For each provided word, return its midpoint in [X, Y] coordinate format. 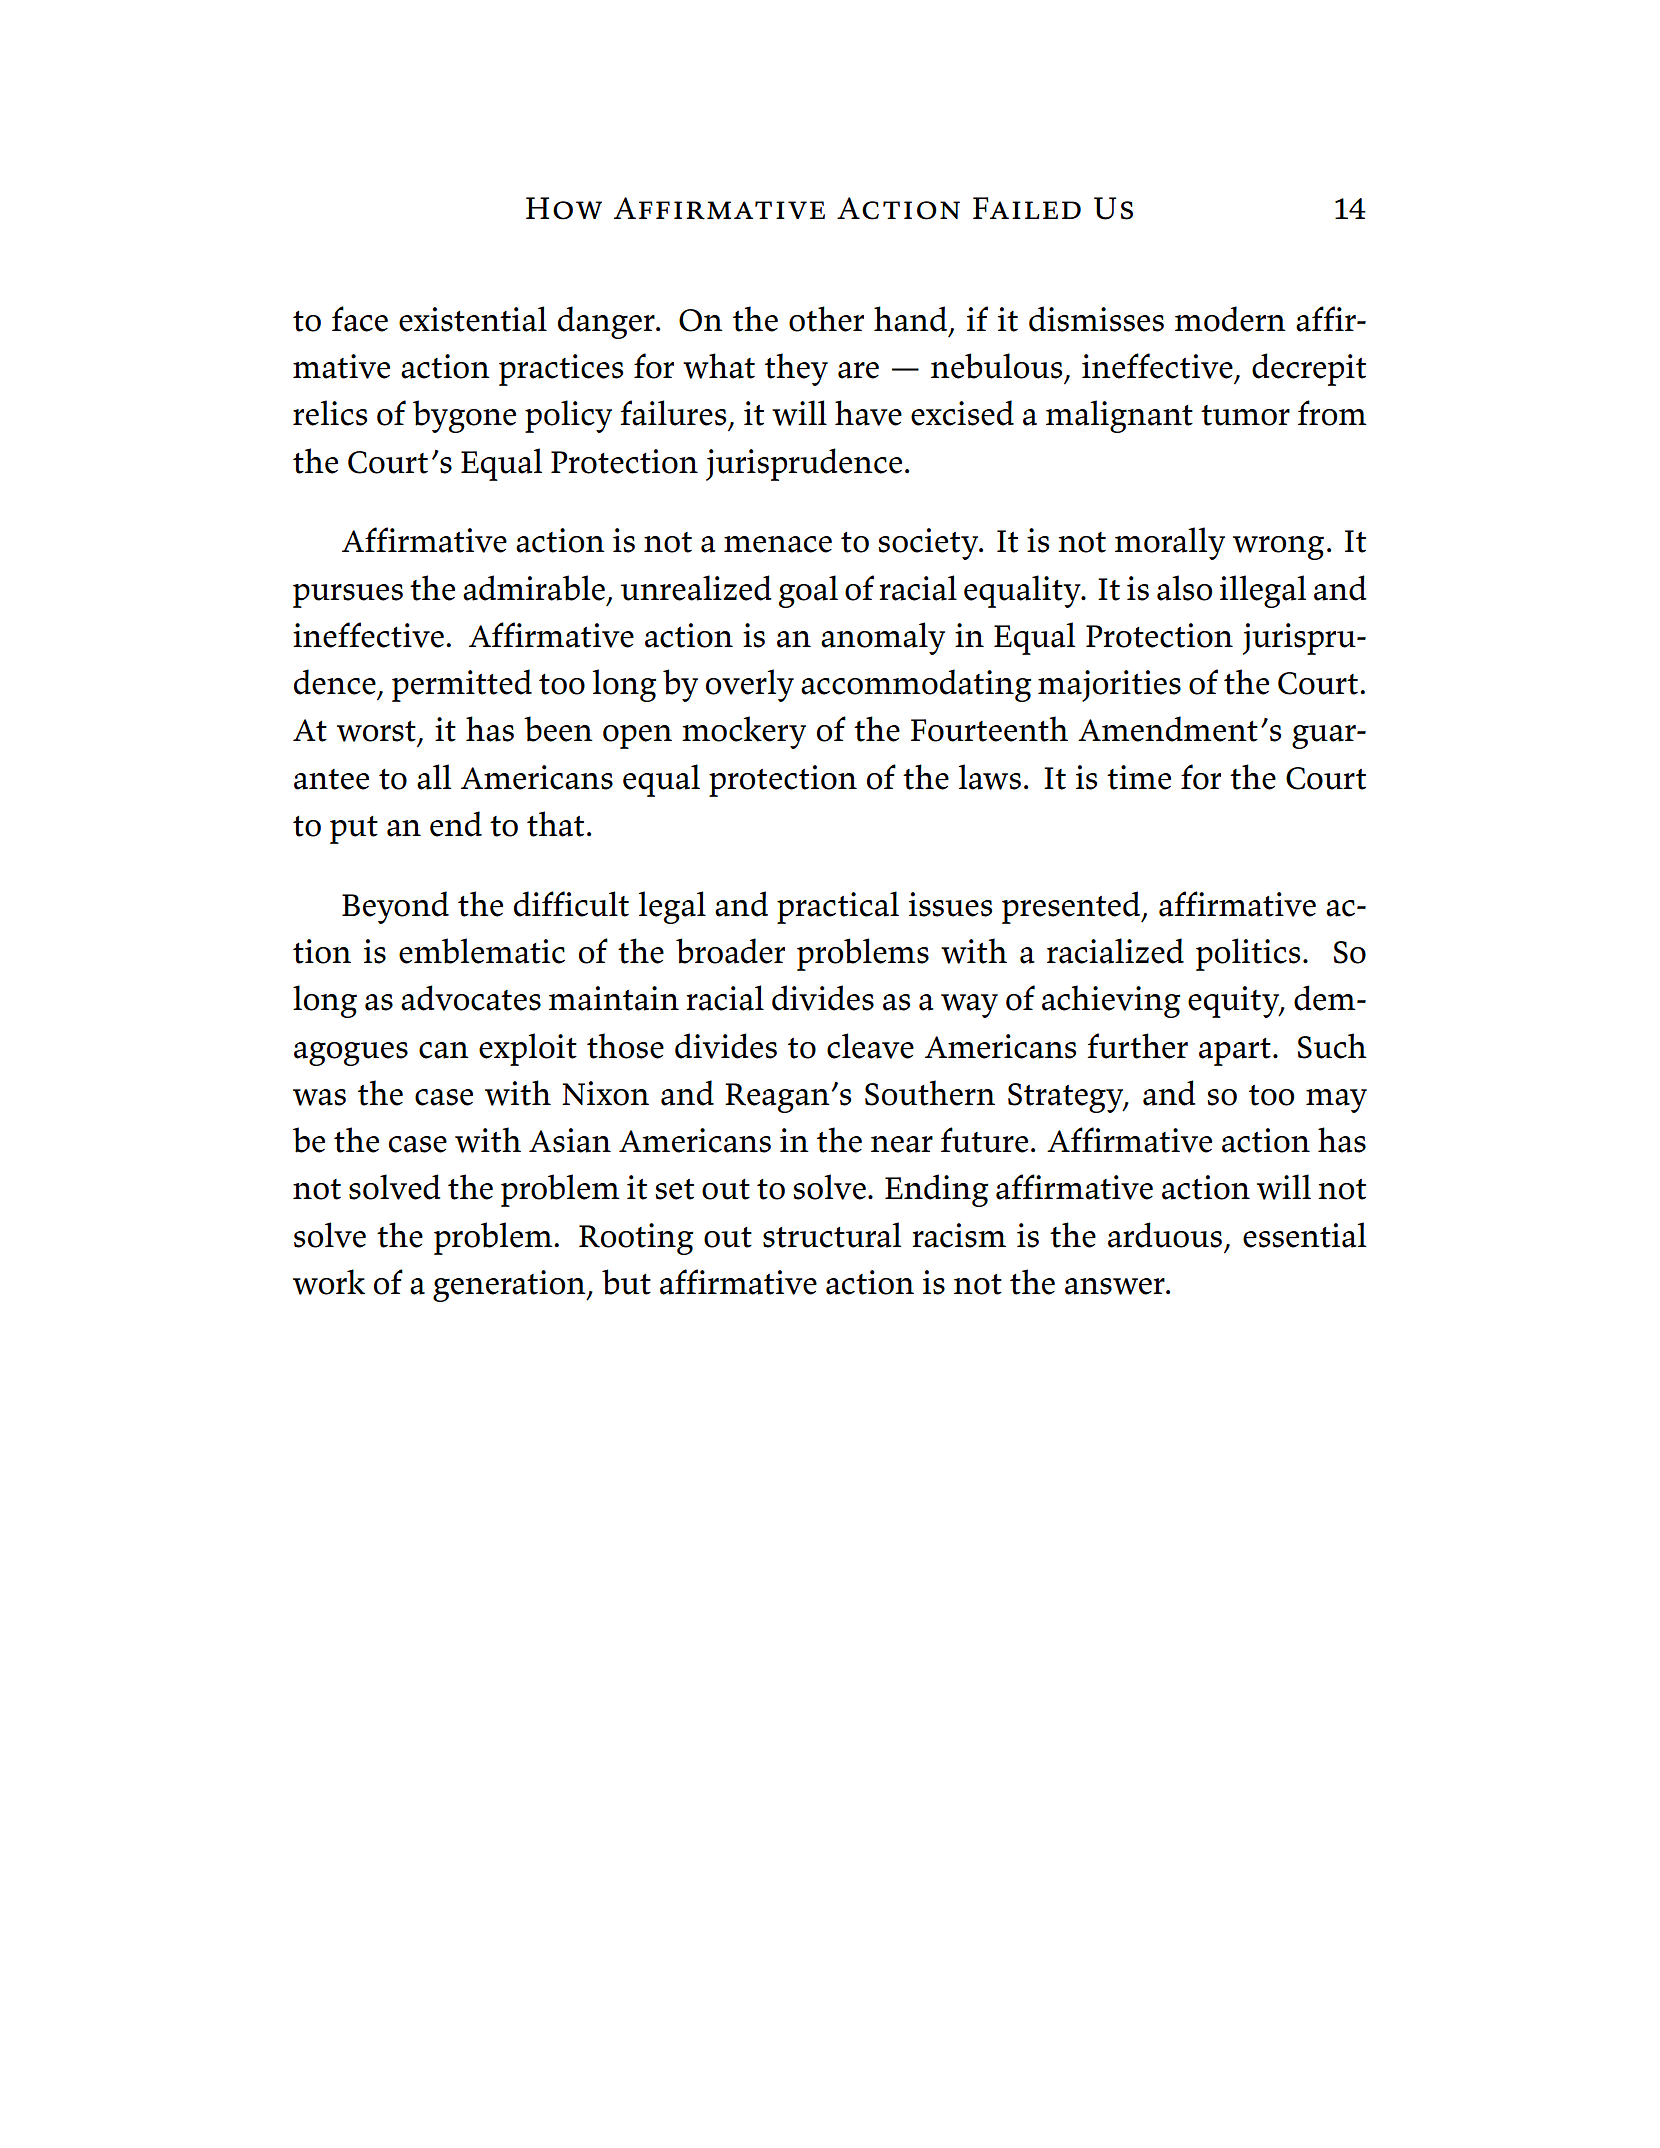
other [826, 319]
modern [1230, 319]
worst [376, 731]
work [329, 1282]
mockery [744, 732]
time [1139, 777]
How [564, 208]
